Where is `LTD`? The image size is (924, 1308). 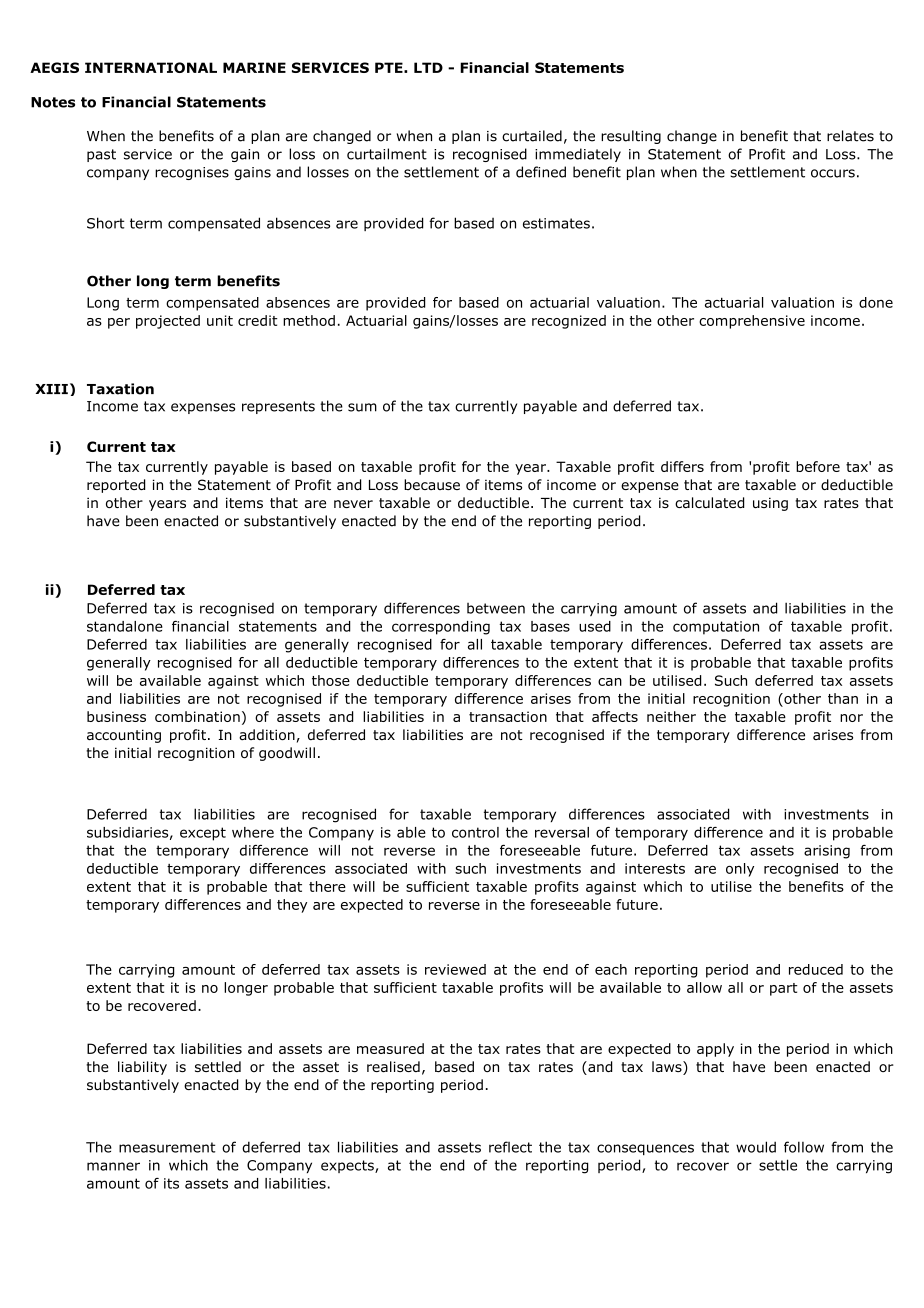 LTD is located at coordinates (428, 67).
